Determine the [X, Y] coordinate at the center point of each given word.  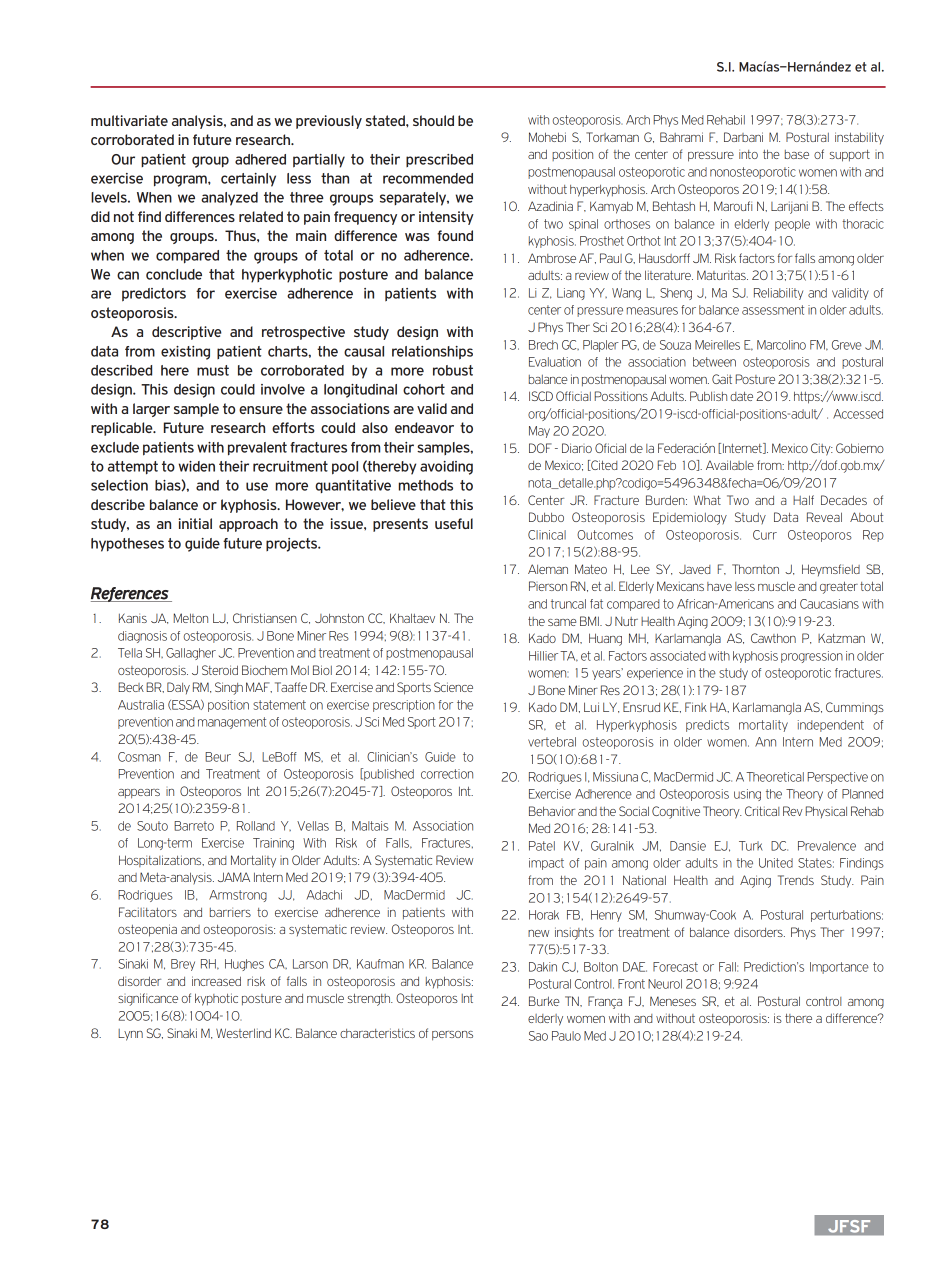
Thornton [755, 569]
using [747, 795]
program [181, 181]
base [797, 154]
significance [148, 999]
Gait [722, 379]
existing [185, 353]
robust [453, 370]
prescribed [439, 160]
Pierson [548, 586]
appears [139, 794]
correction [447, 774]
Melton [191, 618]
